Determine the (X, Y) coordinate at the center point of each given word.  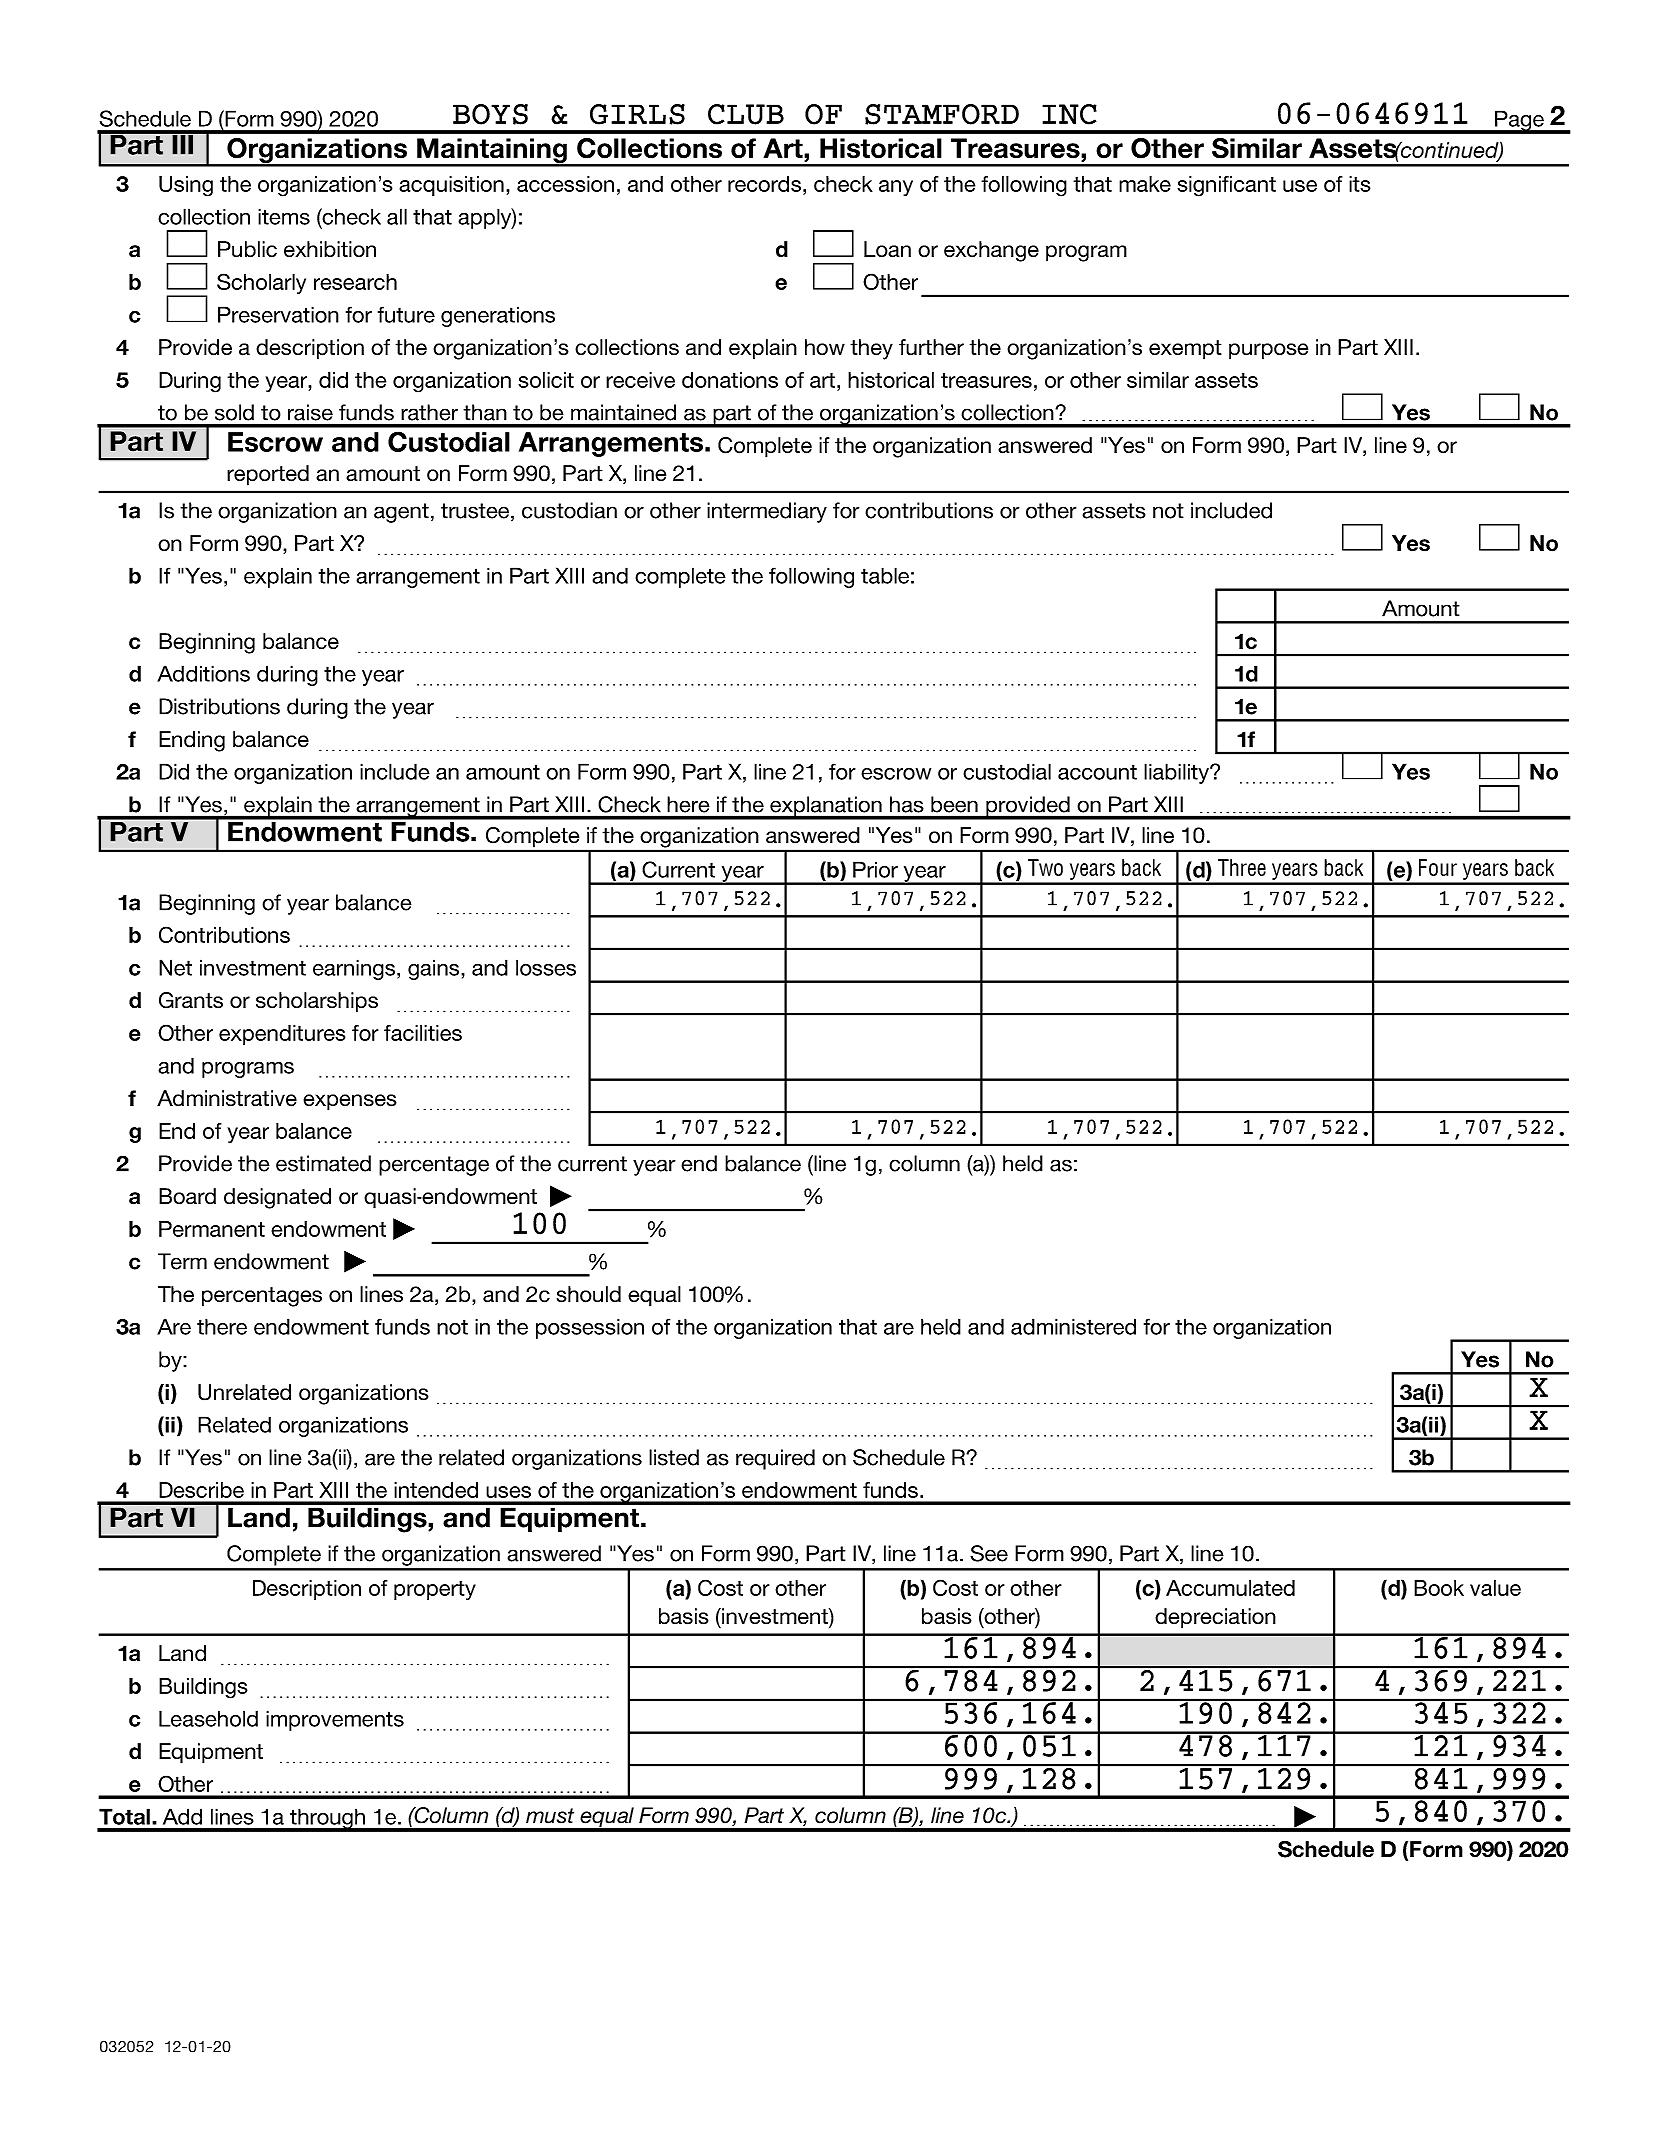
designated (277, 1198)
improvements (335, 1720)
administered (1073, 1326)
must (550, 1816)
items (284, 216)
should (589, 1294)
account (1097, 772)
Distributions (219, 706)
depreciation (1215, 1618)
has (906, 804)
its (1360, 184)
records (764, 184)
